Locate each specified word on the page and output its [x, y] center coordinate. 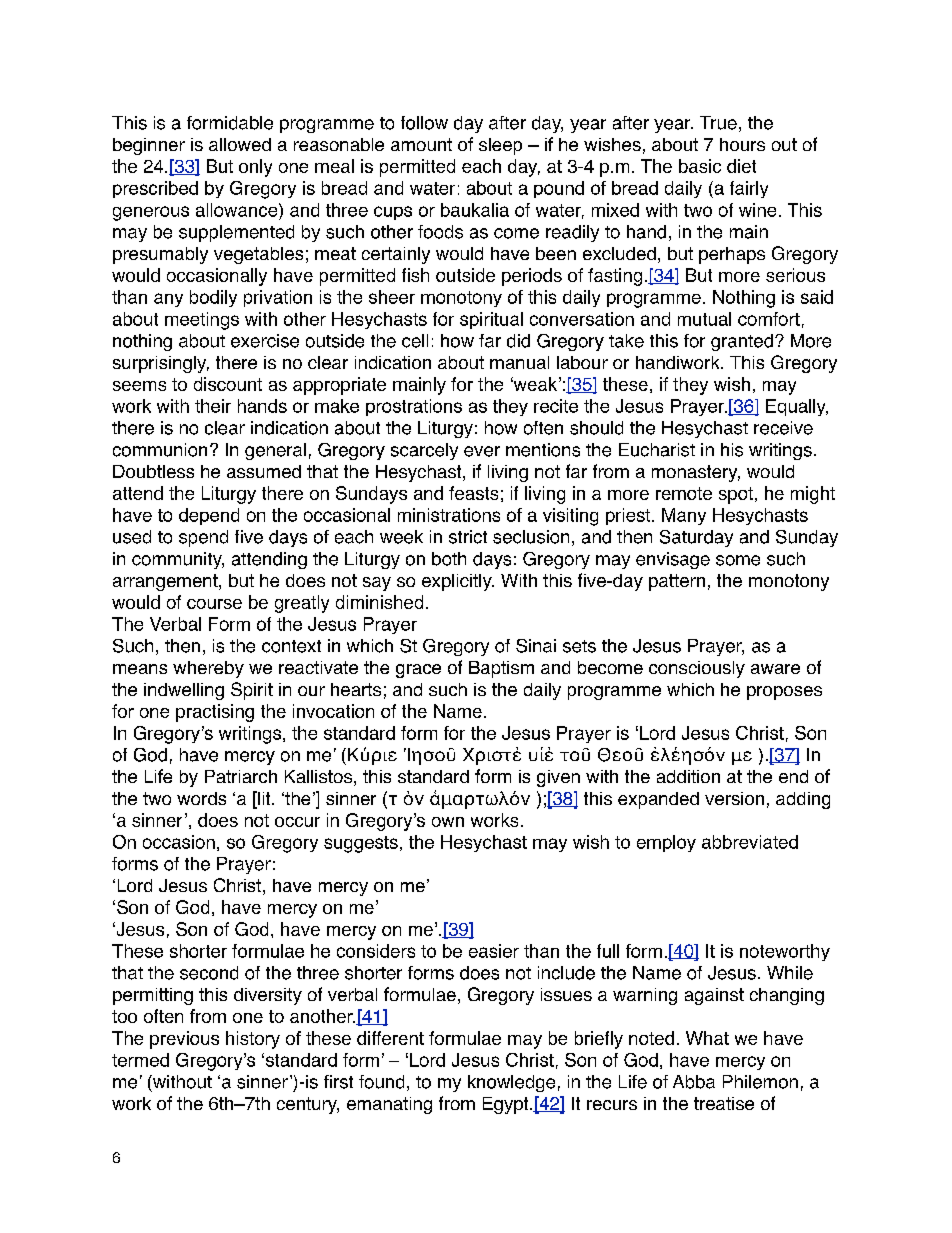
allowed [240, 144]
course [214, 604]
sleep [500, 146]
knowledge [511, 1083]
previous [184, 1040]
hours [742, 144]
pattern [677, 582]
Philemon [760, 1082]
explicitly [458, 582]
